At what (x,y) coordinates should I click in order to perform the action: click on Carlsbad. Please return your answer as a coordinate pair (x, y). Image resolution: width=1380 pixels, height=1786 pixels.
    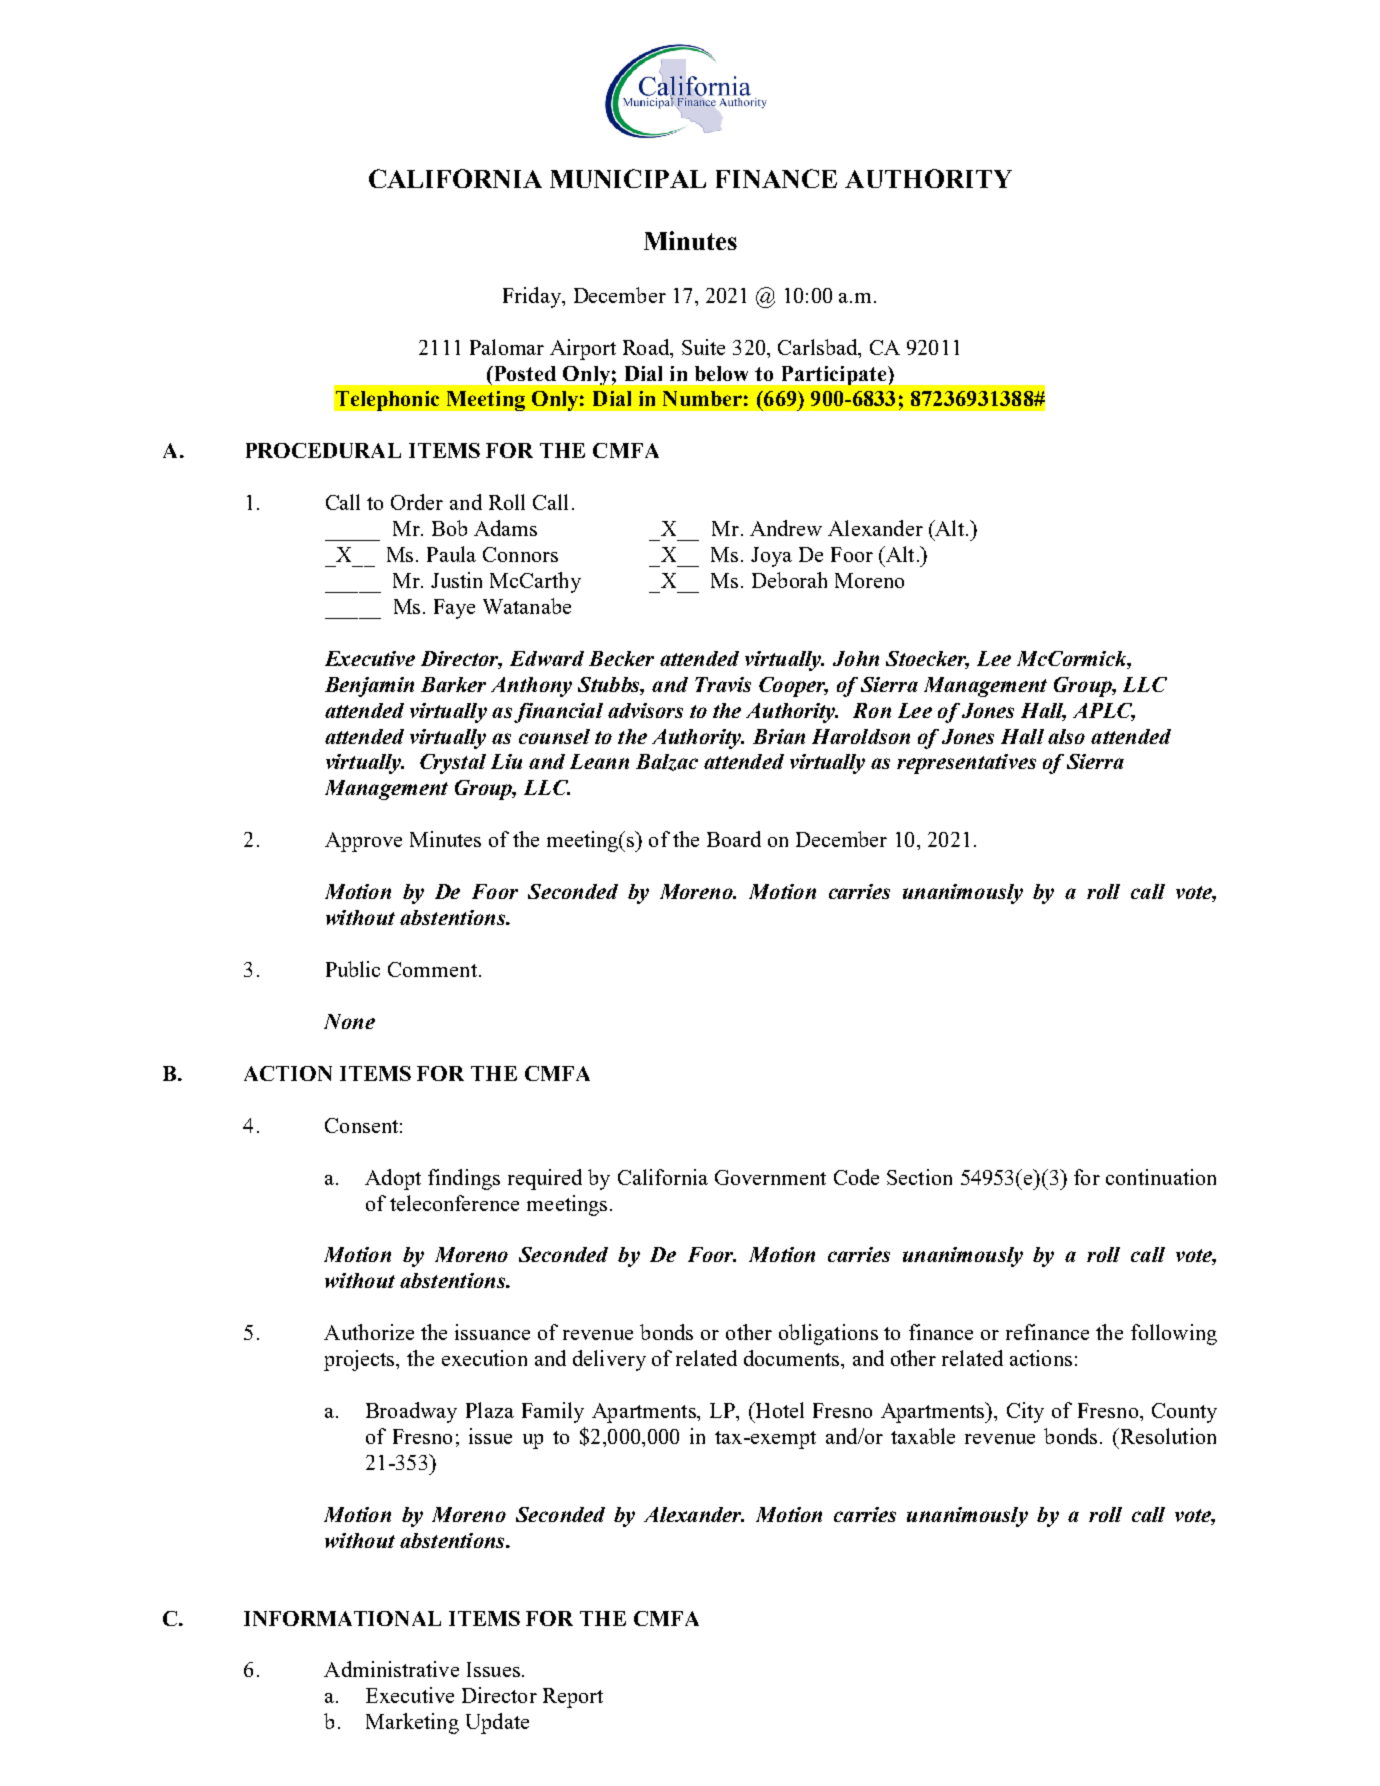
    Looking at the image, I should click on (819, 347).
